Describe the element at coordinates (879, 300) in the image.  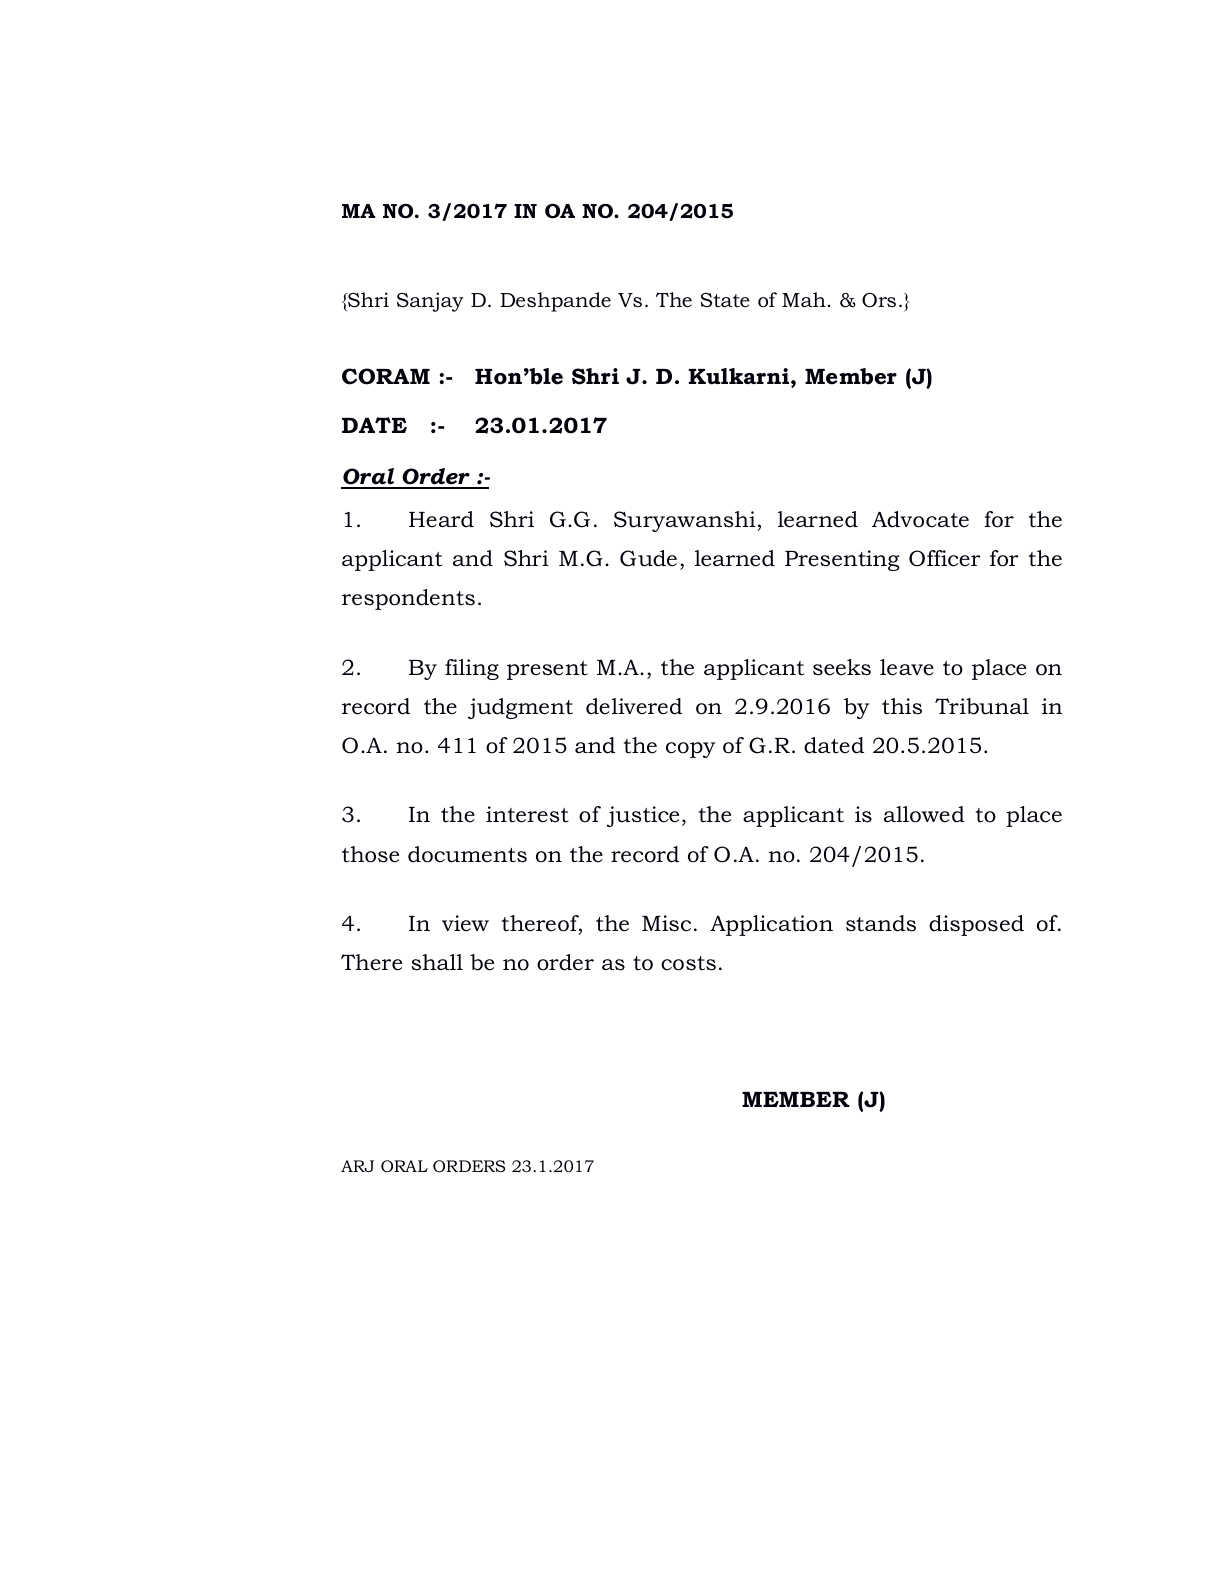
I see `Ors` at that location.
